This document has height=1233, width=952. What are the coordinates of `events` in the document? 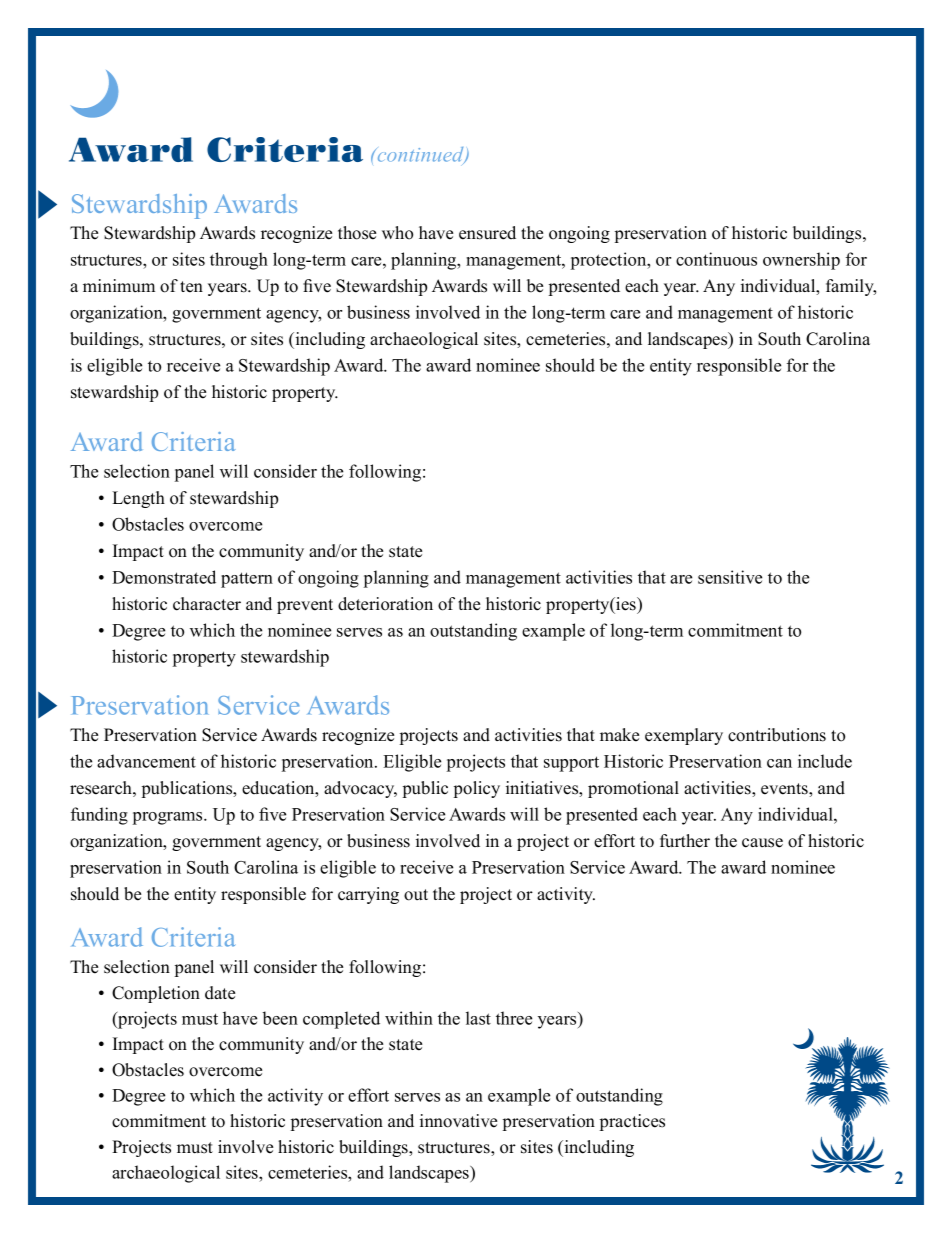 It's located at (785, 790).
